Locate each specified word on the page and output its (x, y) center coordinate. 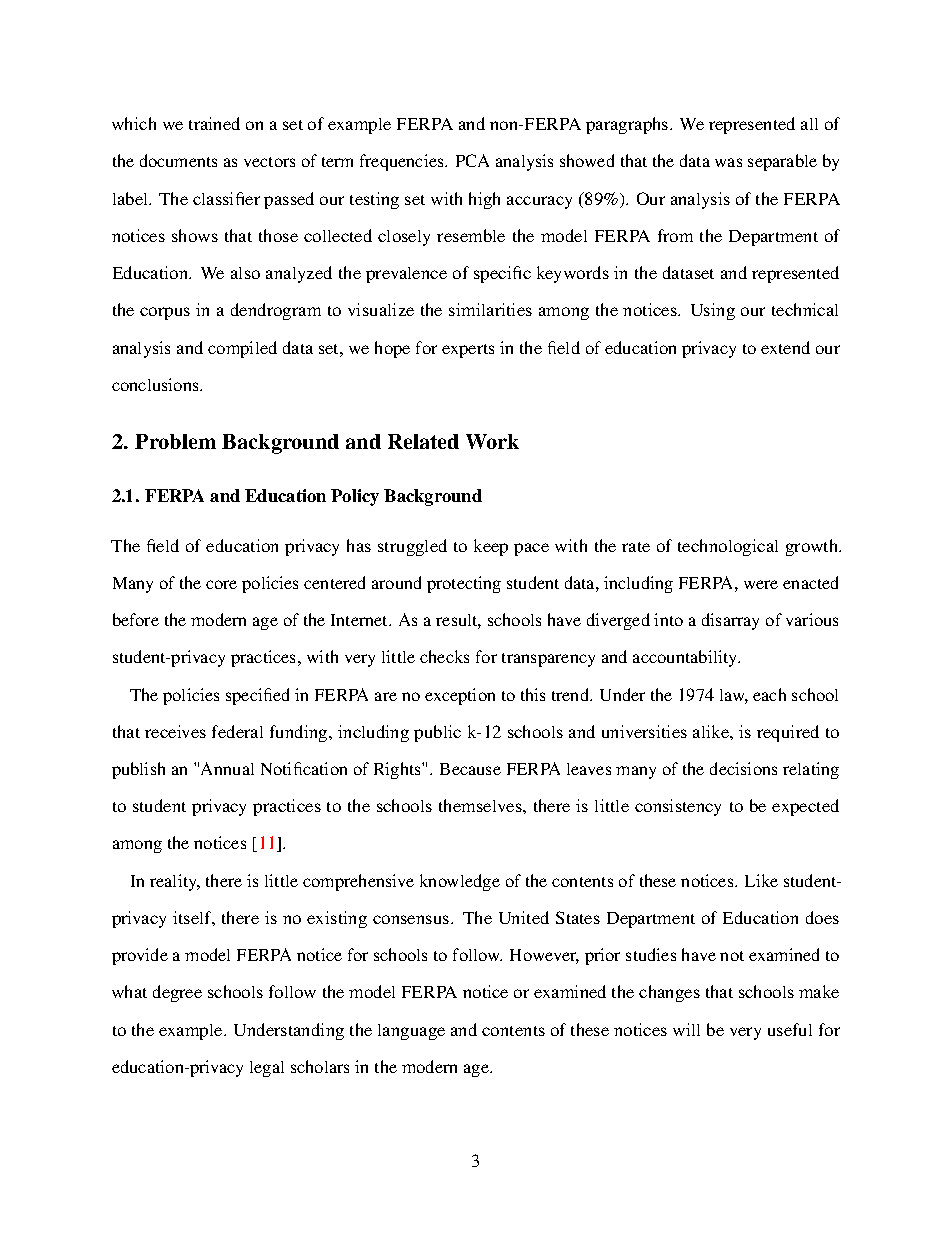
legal (267, 1069)
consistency (678, 807)
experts (468, 351)
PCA (472, 160)
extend (785, 347)
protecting (464, 584)
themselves (481, 805)
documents (178, 160)
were (761, 584)
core (221, 584)
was (728, 162)
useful (790, 1029)
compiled (242, 349)
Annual (227, 768)
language (411, 1032)
